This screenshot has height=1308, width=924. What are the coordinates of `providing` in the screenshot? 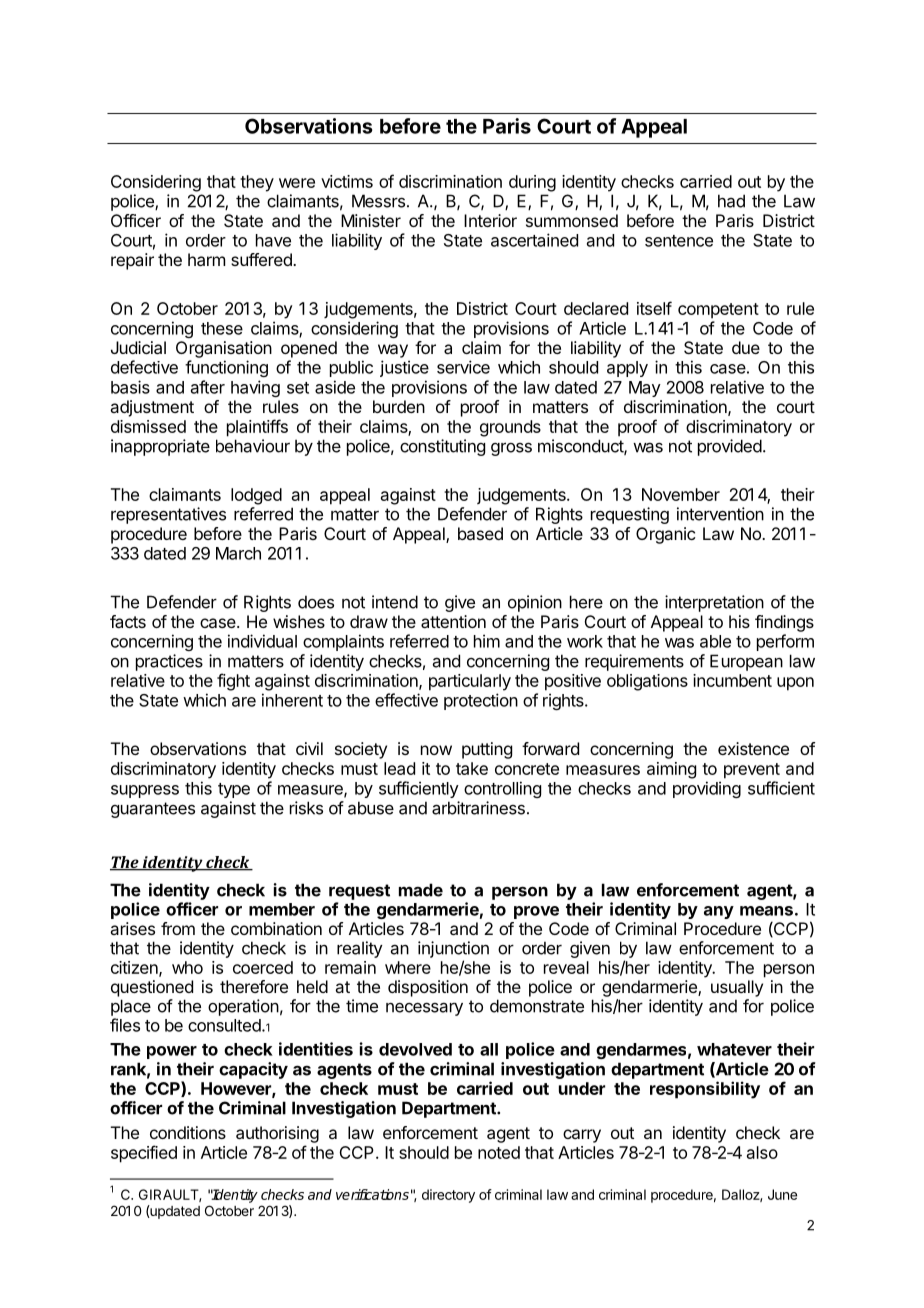 It's located at (707, 789).
